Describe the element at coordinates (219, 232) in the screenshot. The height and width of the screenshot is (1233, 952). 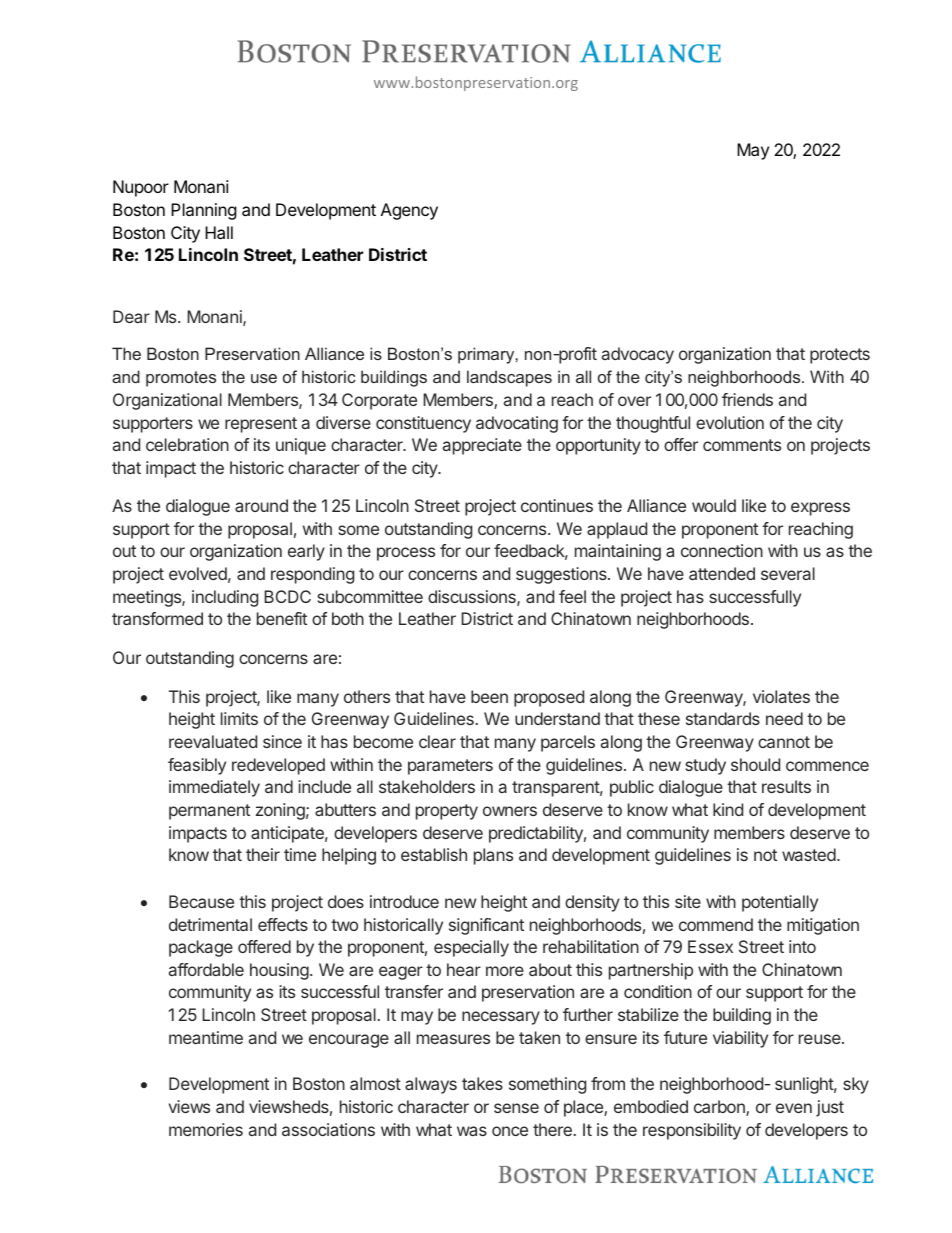
I see `Hall` at that location.
